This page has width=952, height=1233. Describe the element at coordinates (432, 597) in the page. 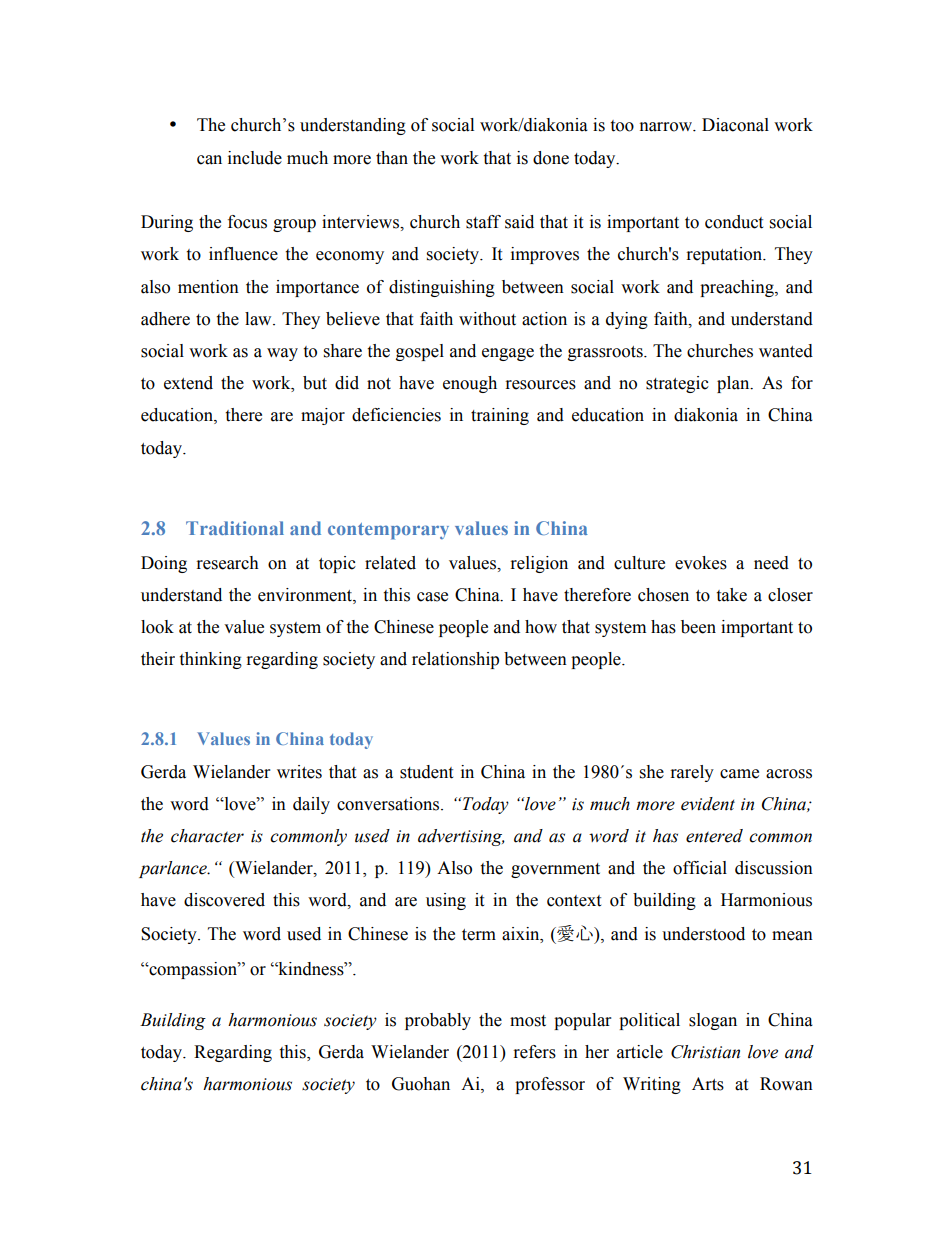

I see `case` at that location.
